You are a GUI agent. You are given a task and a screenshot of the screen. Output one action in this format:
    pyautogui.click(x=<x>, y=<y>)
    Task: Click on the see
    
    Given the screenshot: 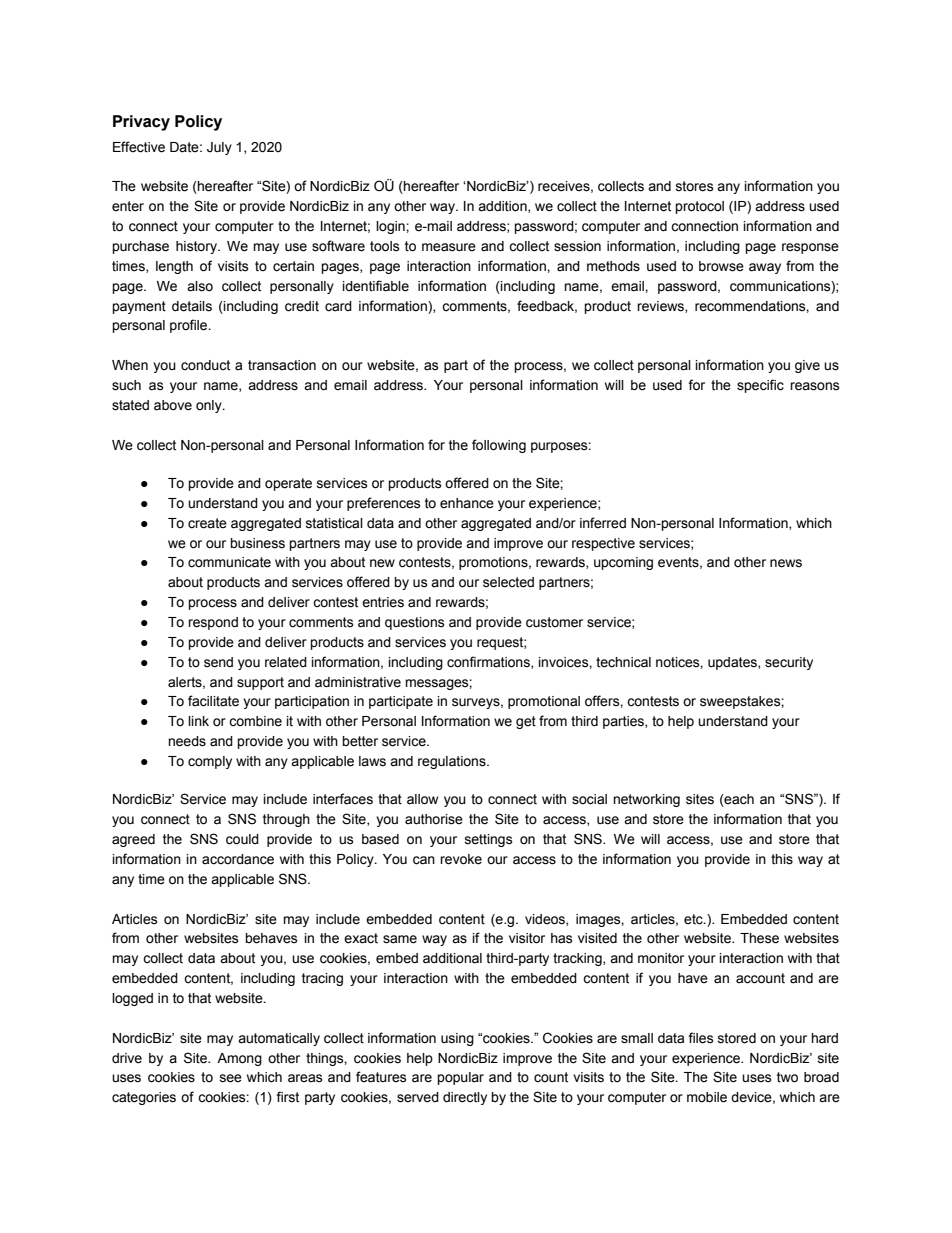 What is the action you would take?
    pyautogui.click(x=231, y=1078)
